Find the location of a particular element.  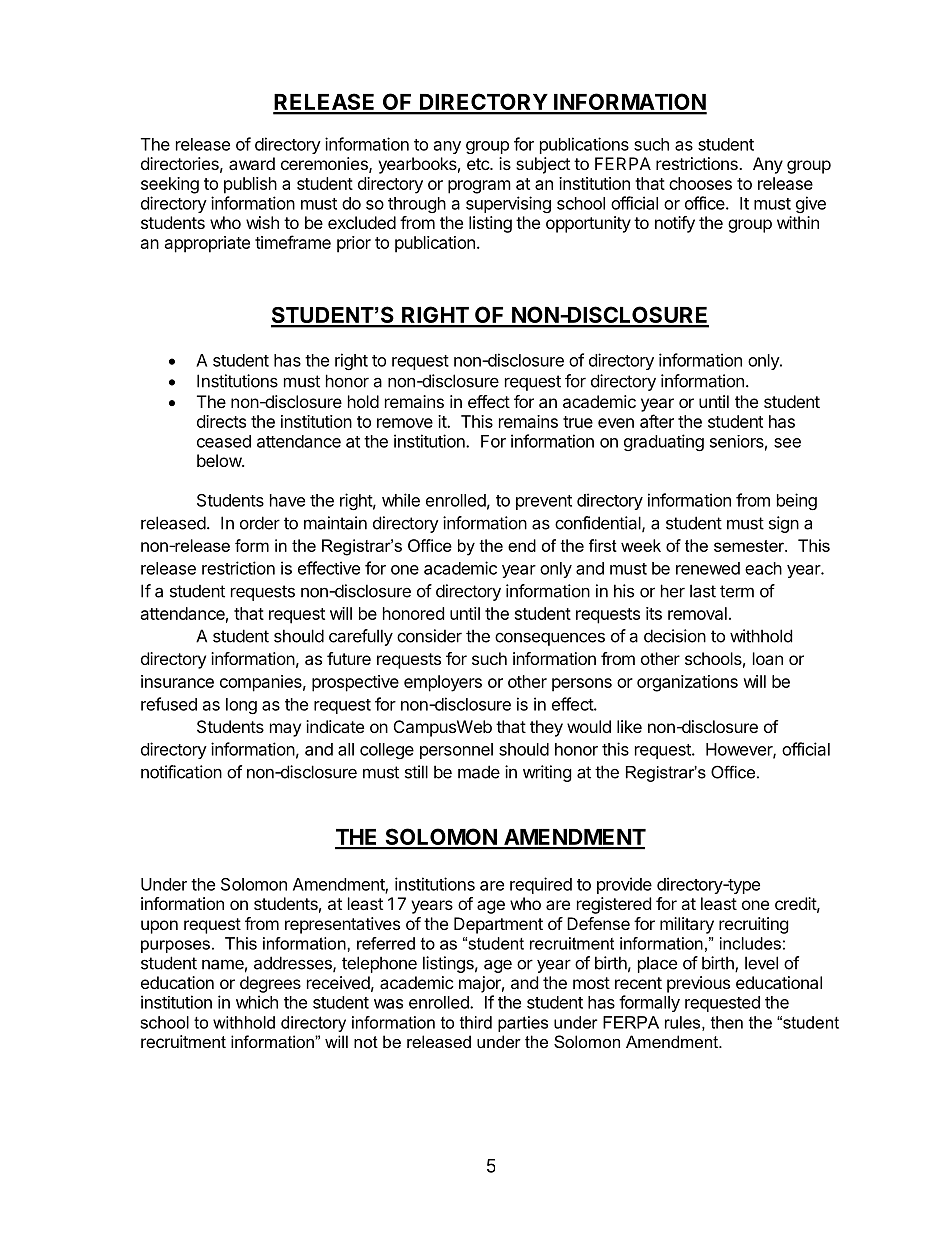

chooses is located at coordinates (700, 183).
